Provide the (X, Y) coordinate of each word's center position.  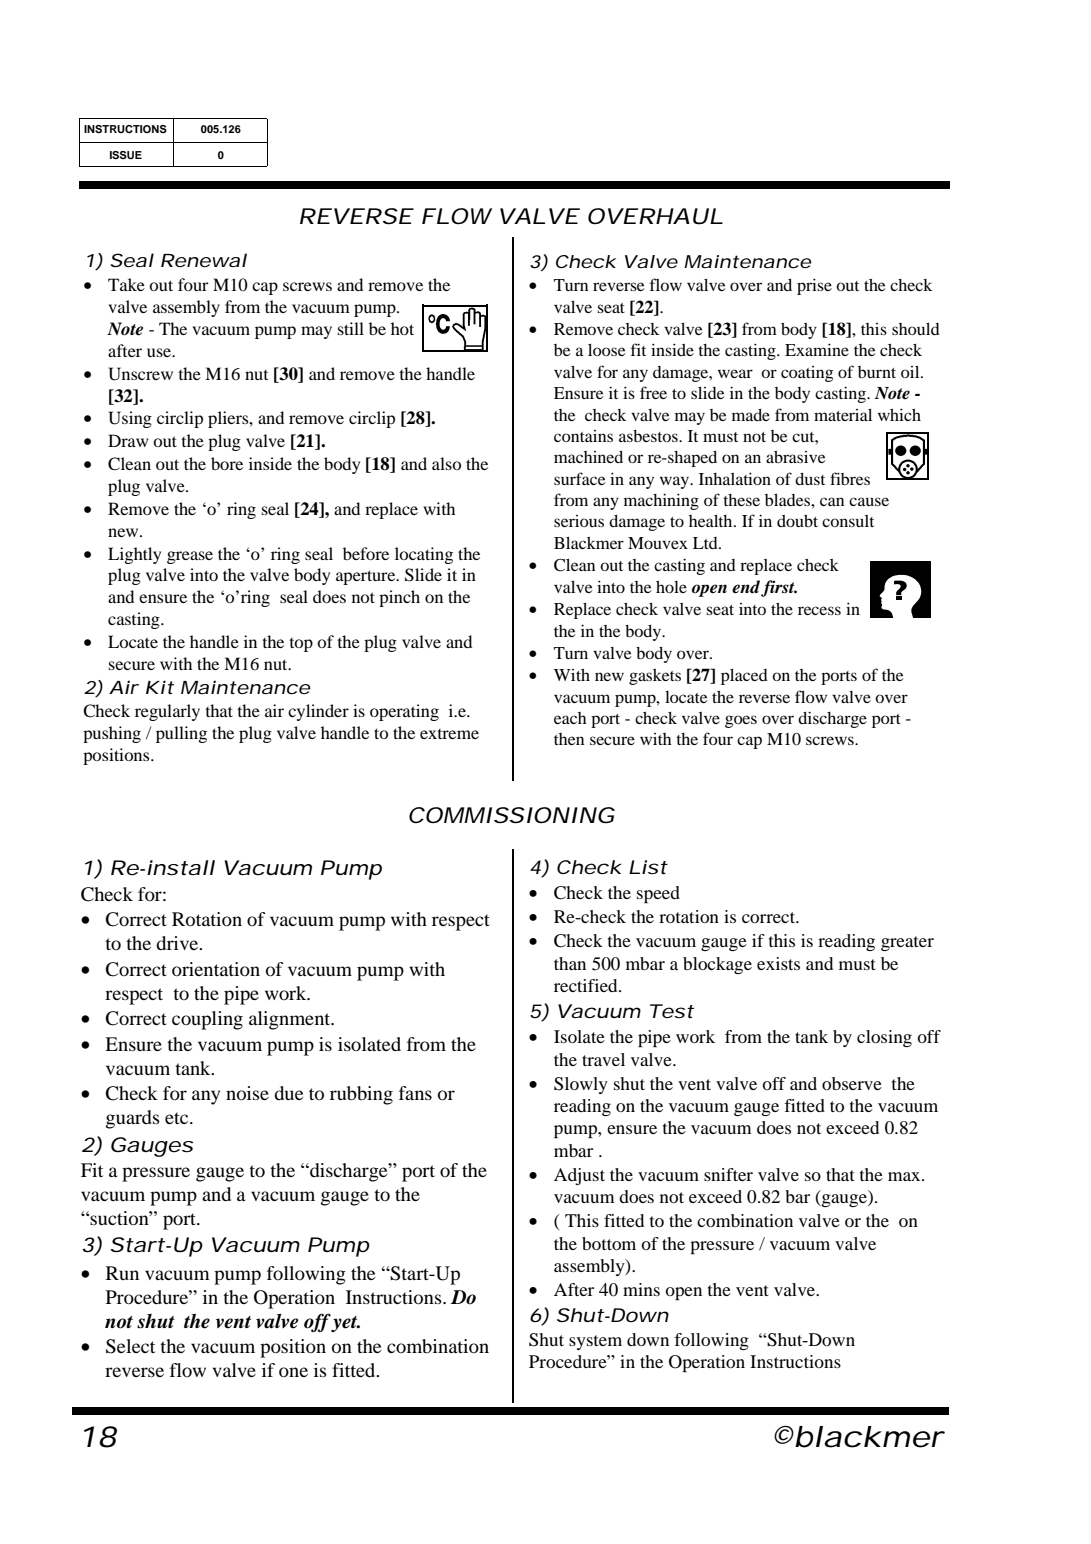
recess (819, 610)
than (570, 963)
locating (424, 555)
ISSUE (126, 155)
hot (402, 328)
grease (190, 557)
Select (130, 1346)
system (595, 1342)
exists (778, 963)
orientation (216, 969)
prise (814, 286)
